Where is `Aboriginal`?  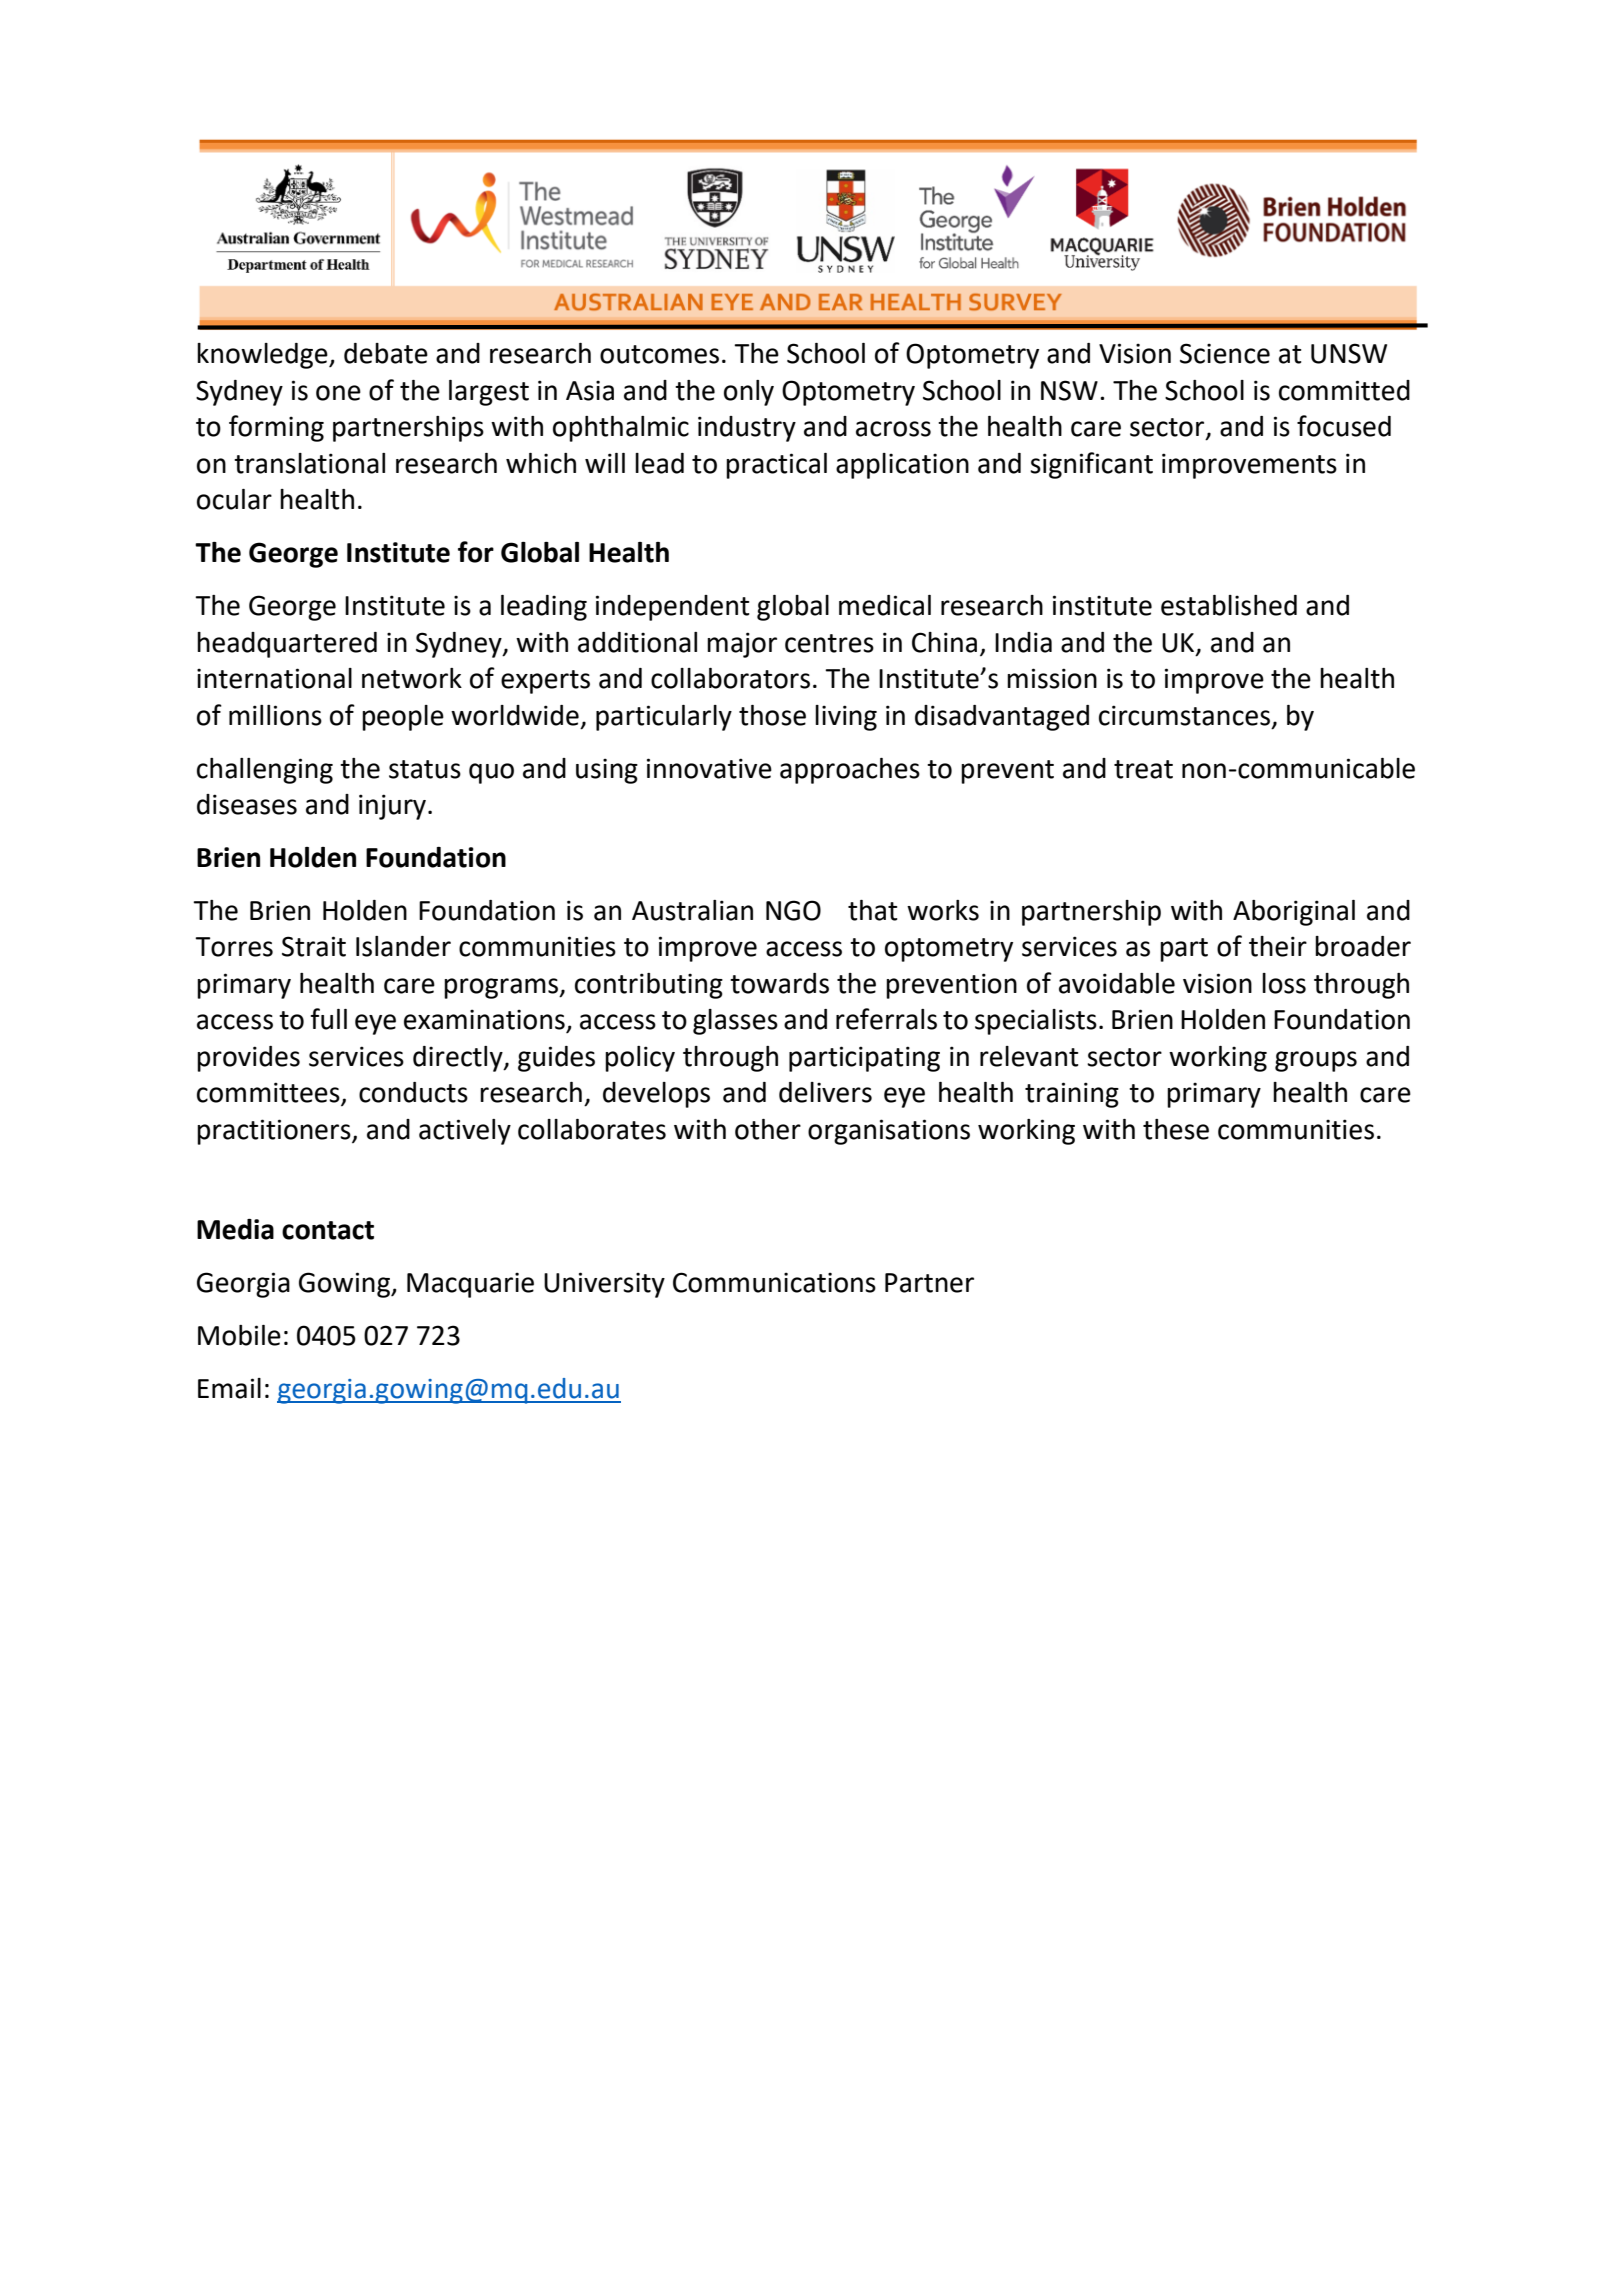
Aboriginal is located at coordinates (1294, 913).
